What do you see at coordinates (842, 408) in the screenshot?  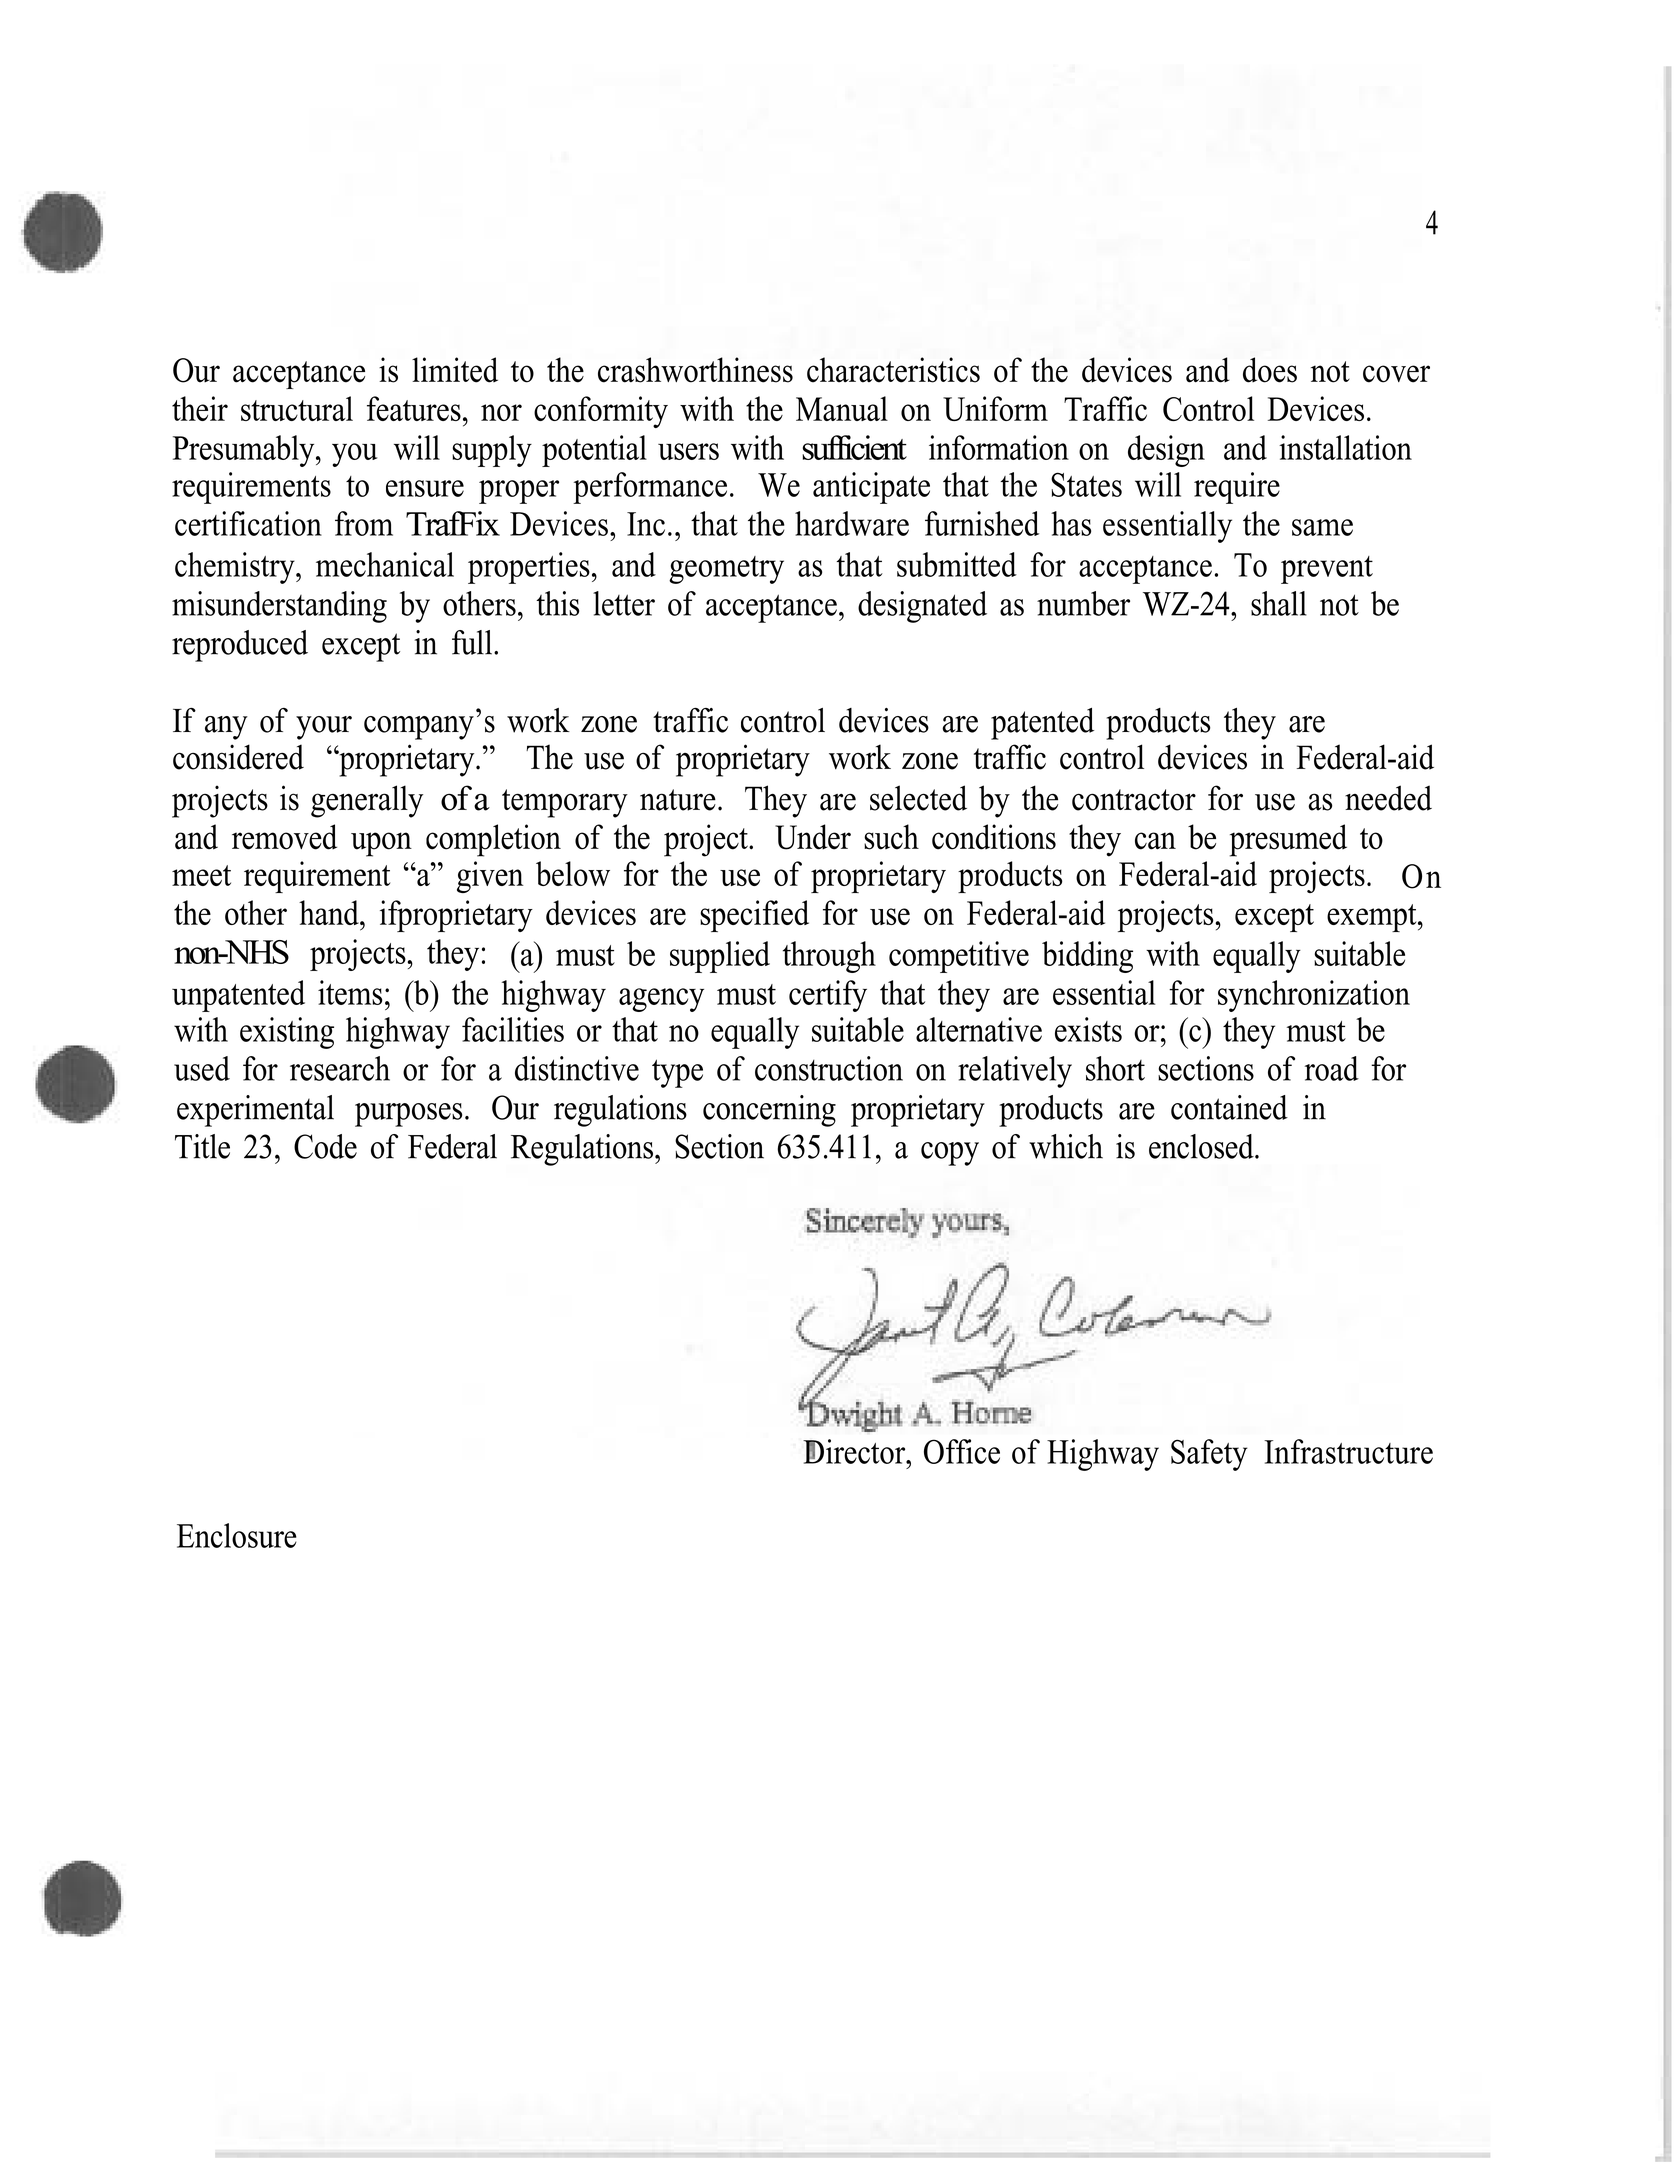 I see `Manual` at bounding box center [842, 408].
